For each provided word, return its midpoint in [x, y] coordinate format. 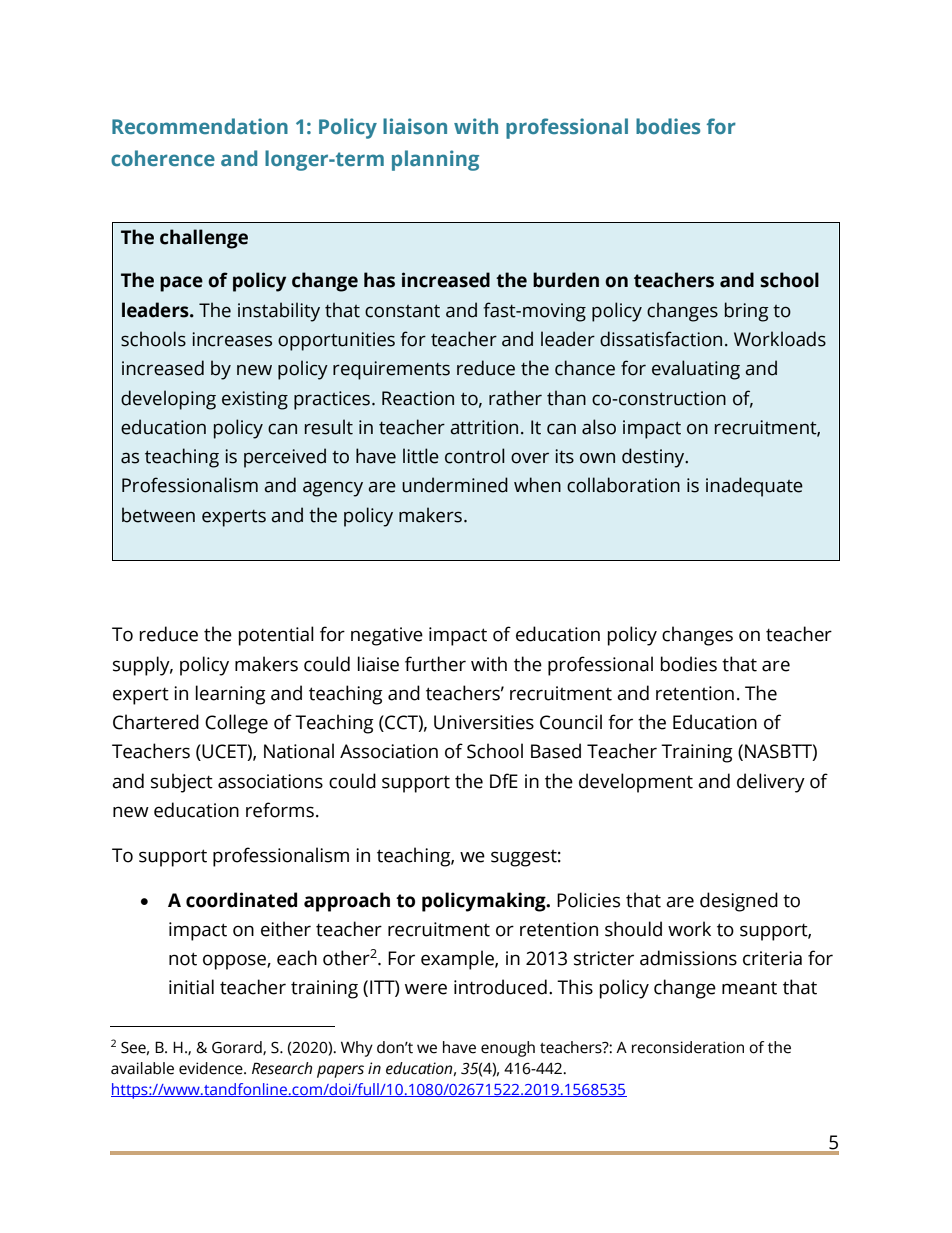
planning [435, 160]
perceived [285, 458]
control [475, 456]
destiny [654, 458]
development [636, 783]
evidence [212, 1068]
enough [508, 1049]
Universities [484, 722]
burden [566, 280]
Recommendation [200, 126]
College [236, 724]
